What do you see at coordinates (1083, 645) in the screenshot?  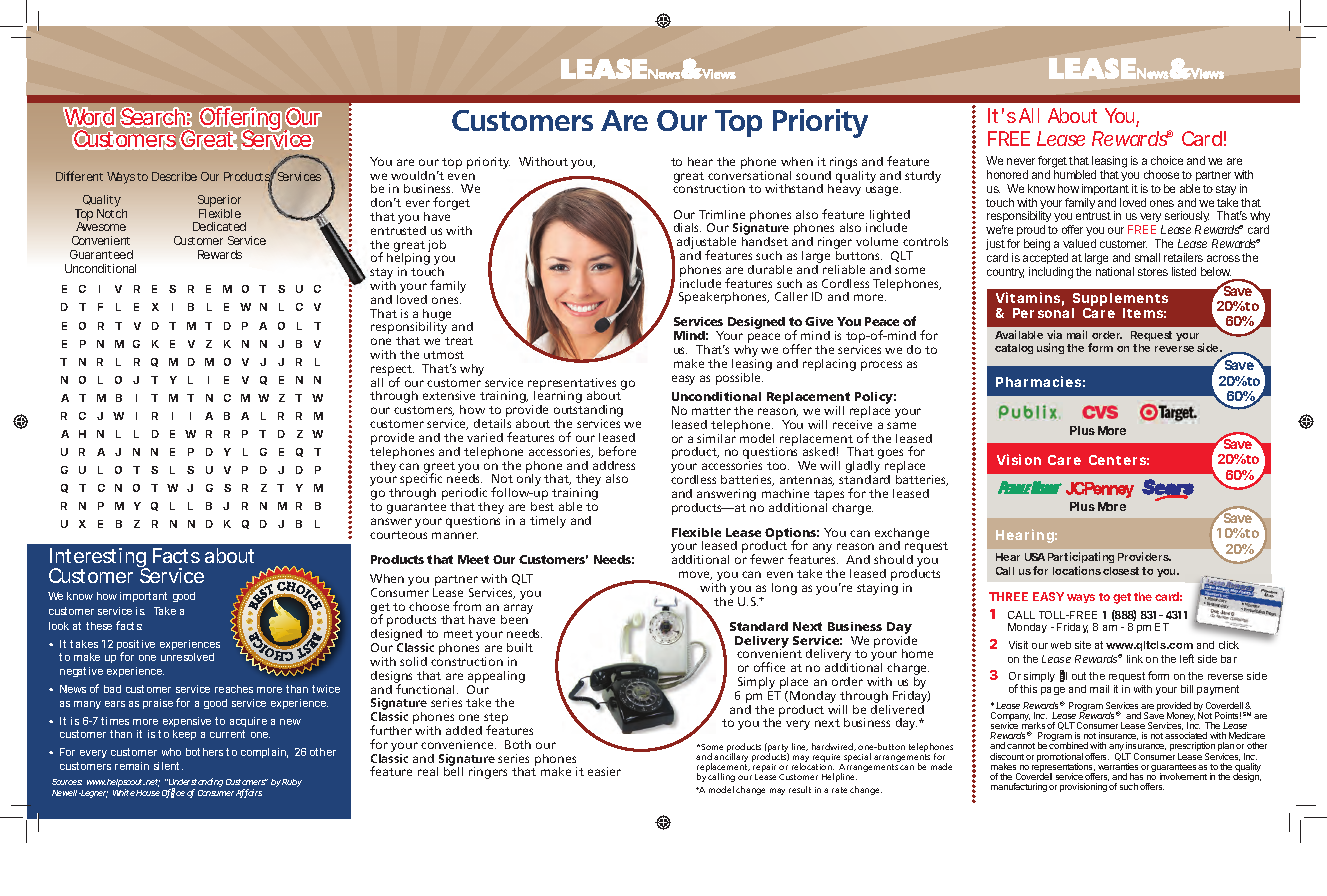 I see `site` at bounding box center [1083, 645].
